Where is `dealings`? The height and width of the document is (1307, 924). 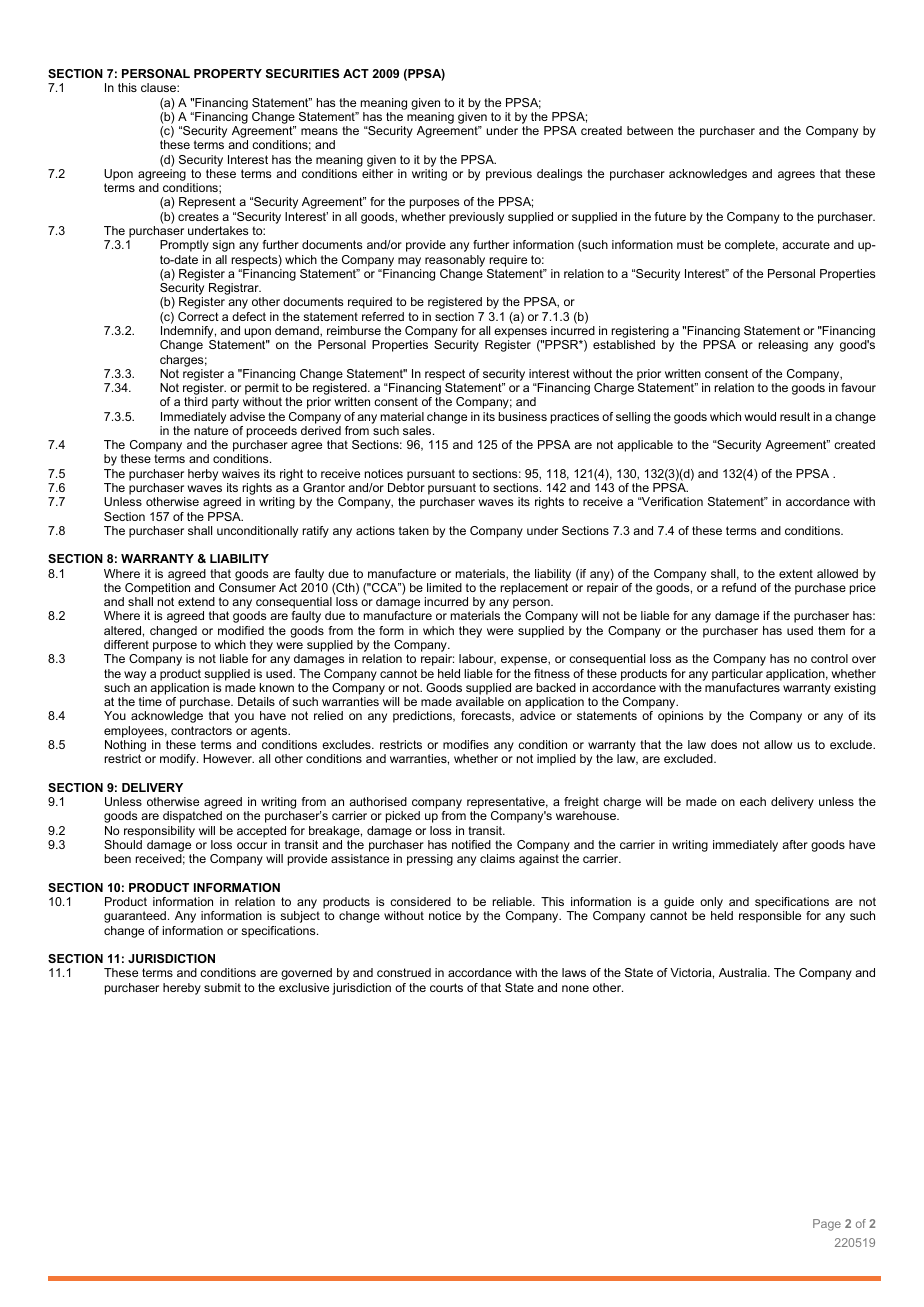 dealings is located at coordinates (559, 175).
